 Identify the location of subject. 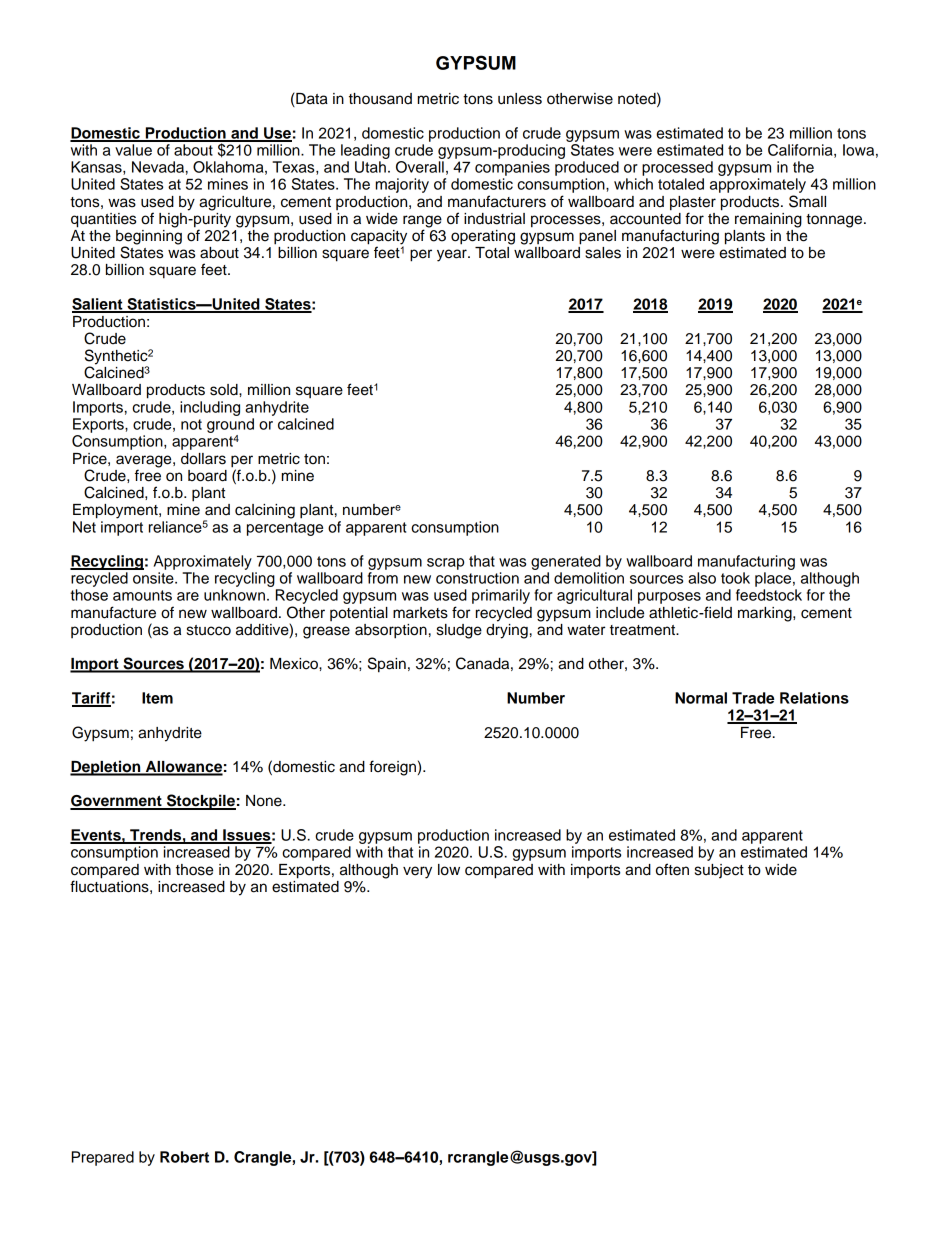
(719, 871).
